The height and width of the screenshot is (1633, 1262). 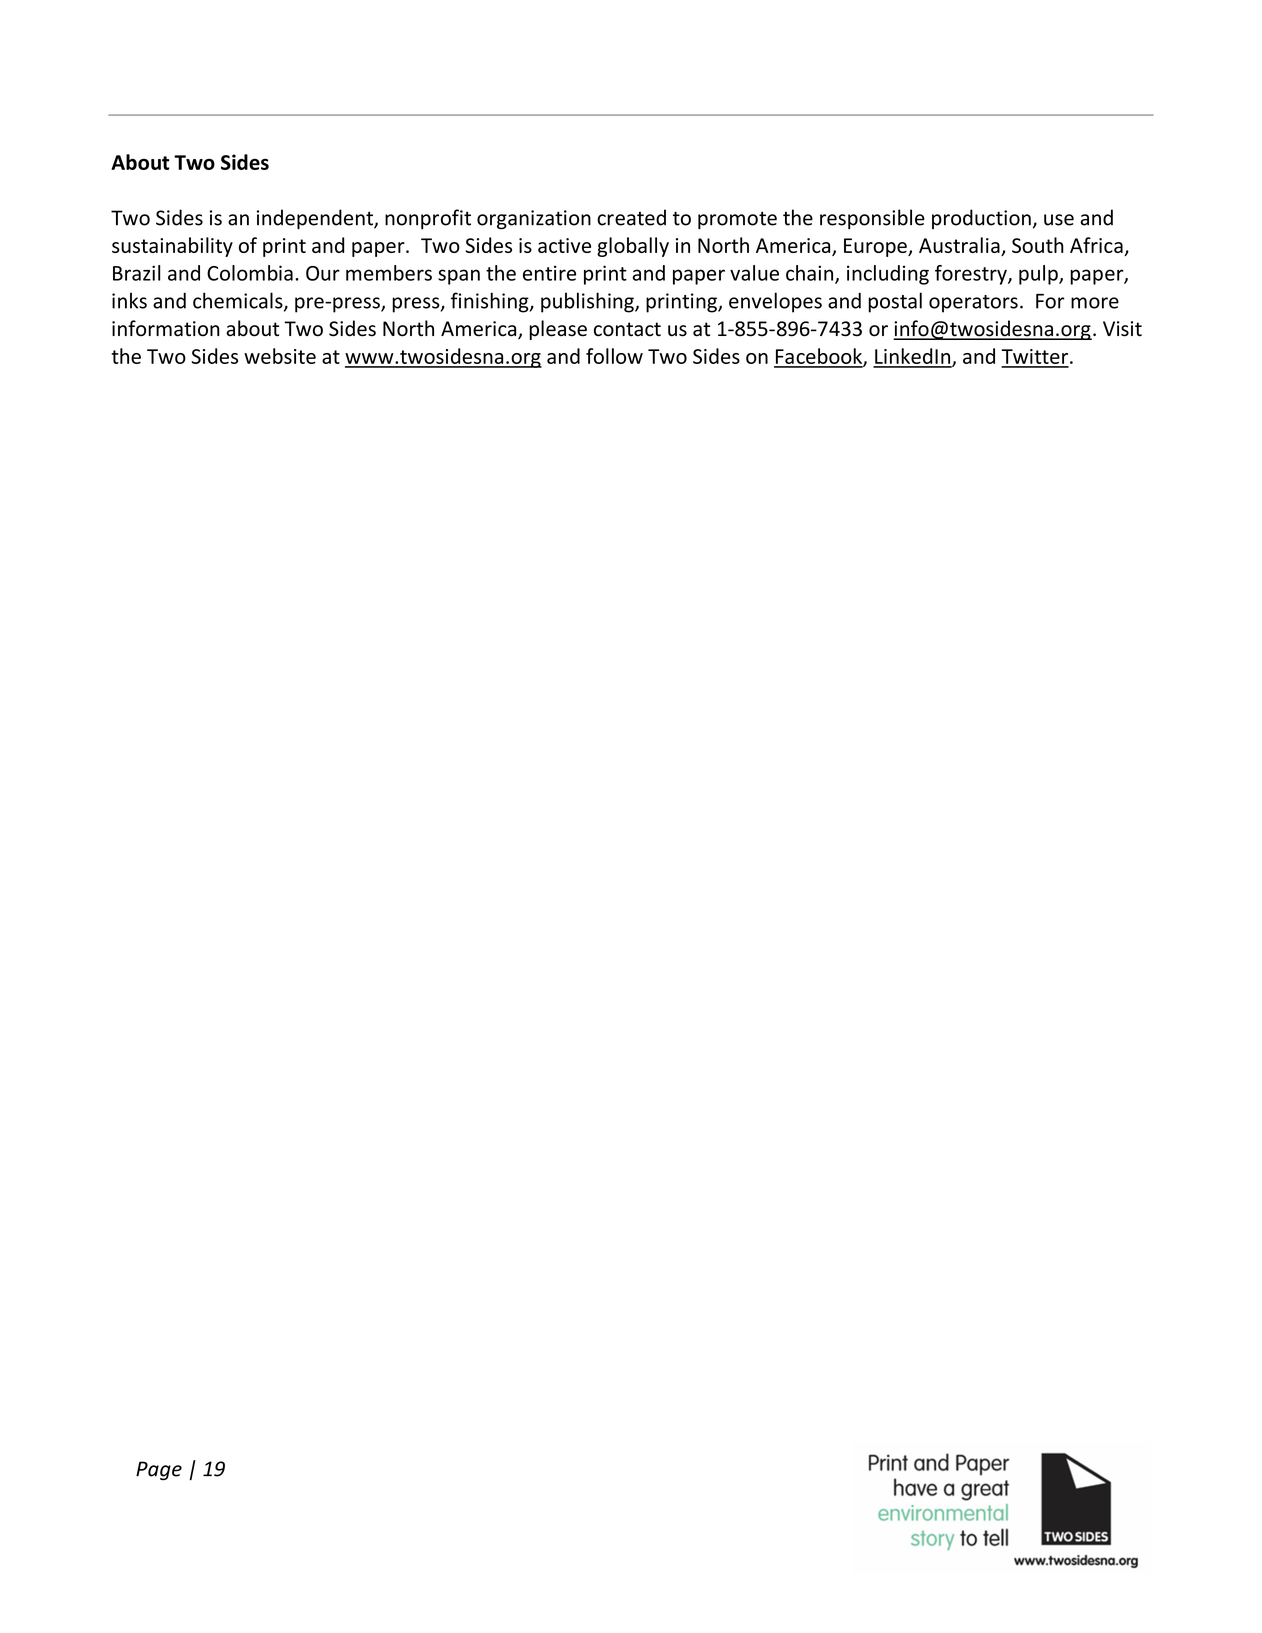 I want to click on follow, so click(x=614, y=356).
